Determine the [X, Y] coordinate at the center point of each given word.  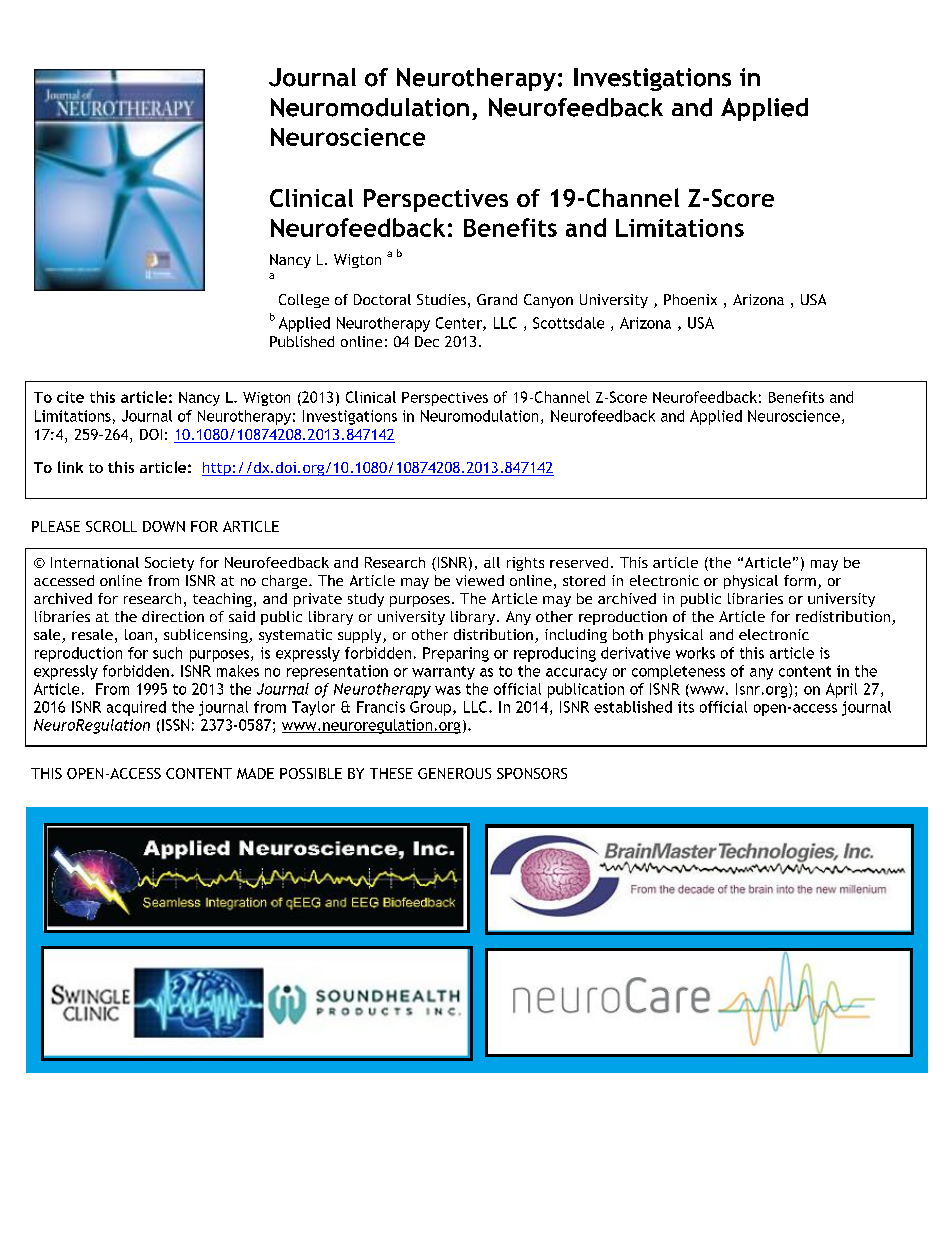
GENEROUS [454, 773]
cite [70, 397]
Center [460, 324]
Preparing [456, 654]
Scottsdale [568, 323]
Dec [427, 341]
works [695, 653]
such [167, 653]
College [304, 301]
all [492, 562]
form [800, 580]
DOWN [164, 526]
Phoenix [690, 299]
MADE [255, 773]
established [633, 707]
